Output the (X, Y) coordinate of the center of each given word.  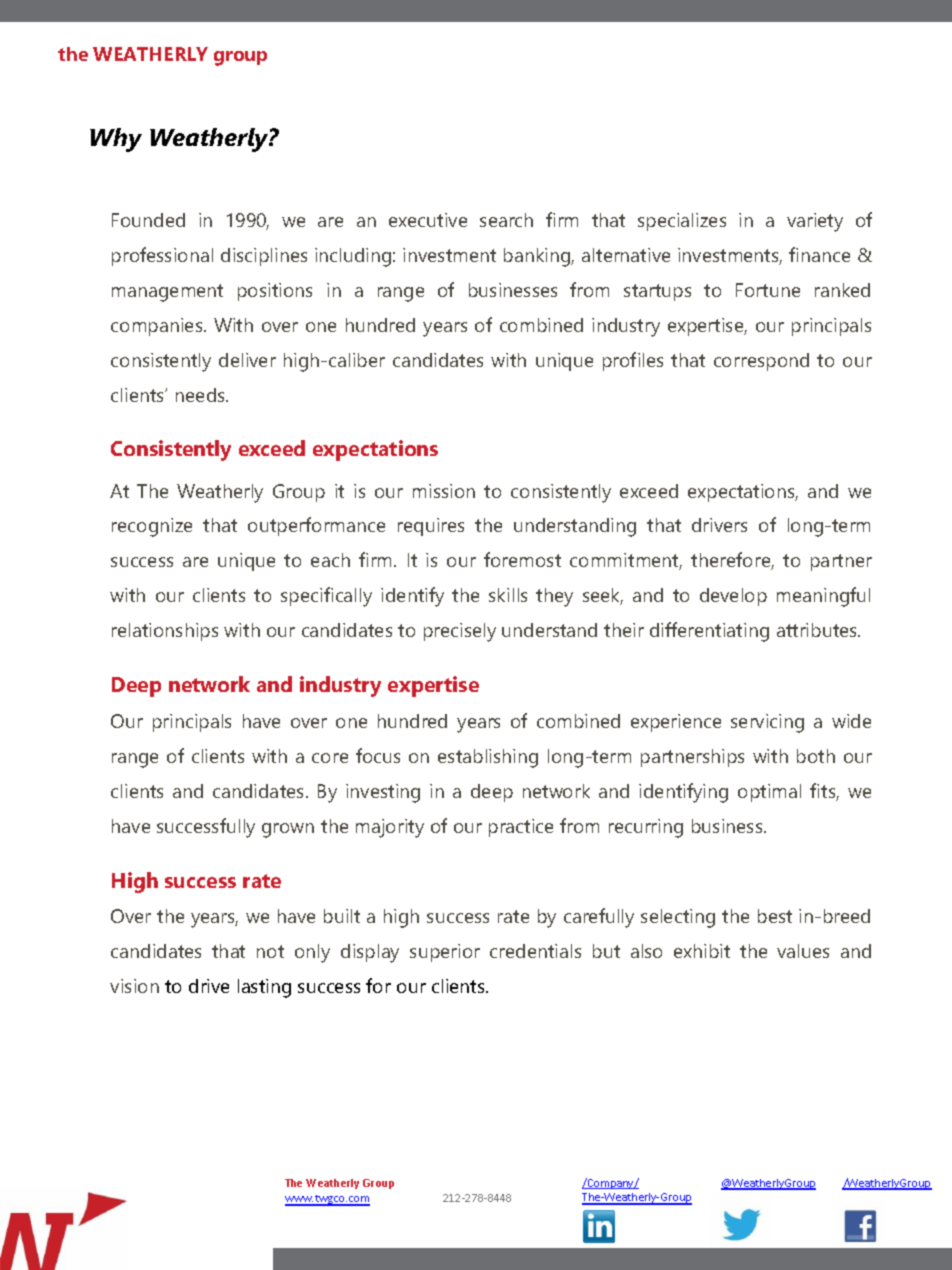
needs (201, 395)
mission (444, 491)
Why (116, 140)
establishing (488, 758)
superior (445, 953)
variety (815, 222)
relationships (165, 632)
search (506, 220)
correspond (761, 362)
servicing (767, 723)
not (270, 951)
